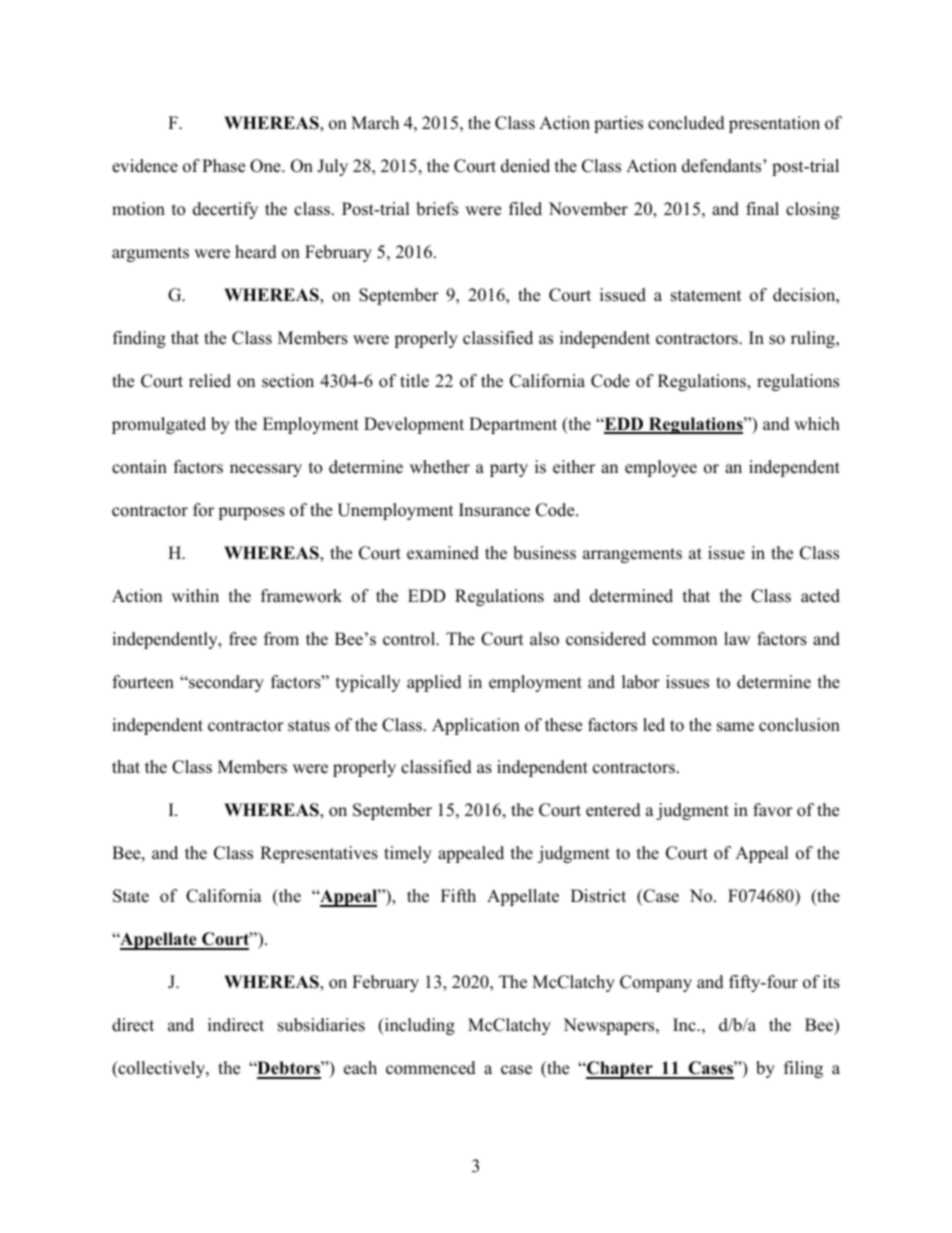 The height and width of the document is (1233, 952). Describe the element at coordinates (195, 595) in the document. I see `within` at that location.
